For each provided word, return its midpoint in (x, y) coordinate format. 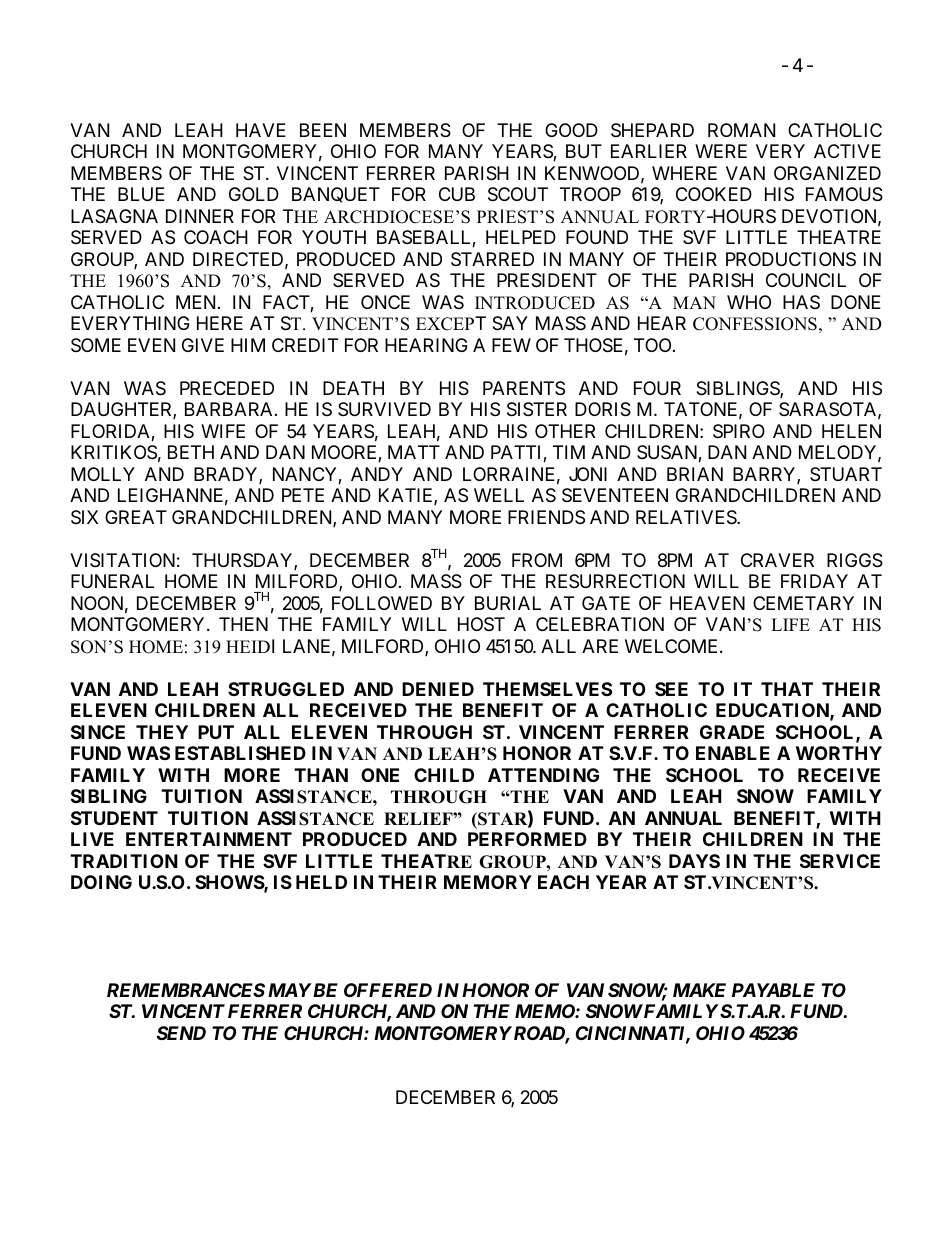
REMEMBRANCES (186, 990)
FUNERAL (112, 581)
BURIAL (508, 603)
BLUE (141, 194)
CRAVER (777, 560)
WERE (721, 151)
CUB (457, 194)
